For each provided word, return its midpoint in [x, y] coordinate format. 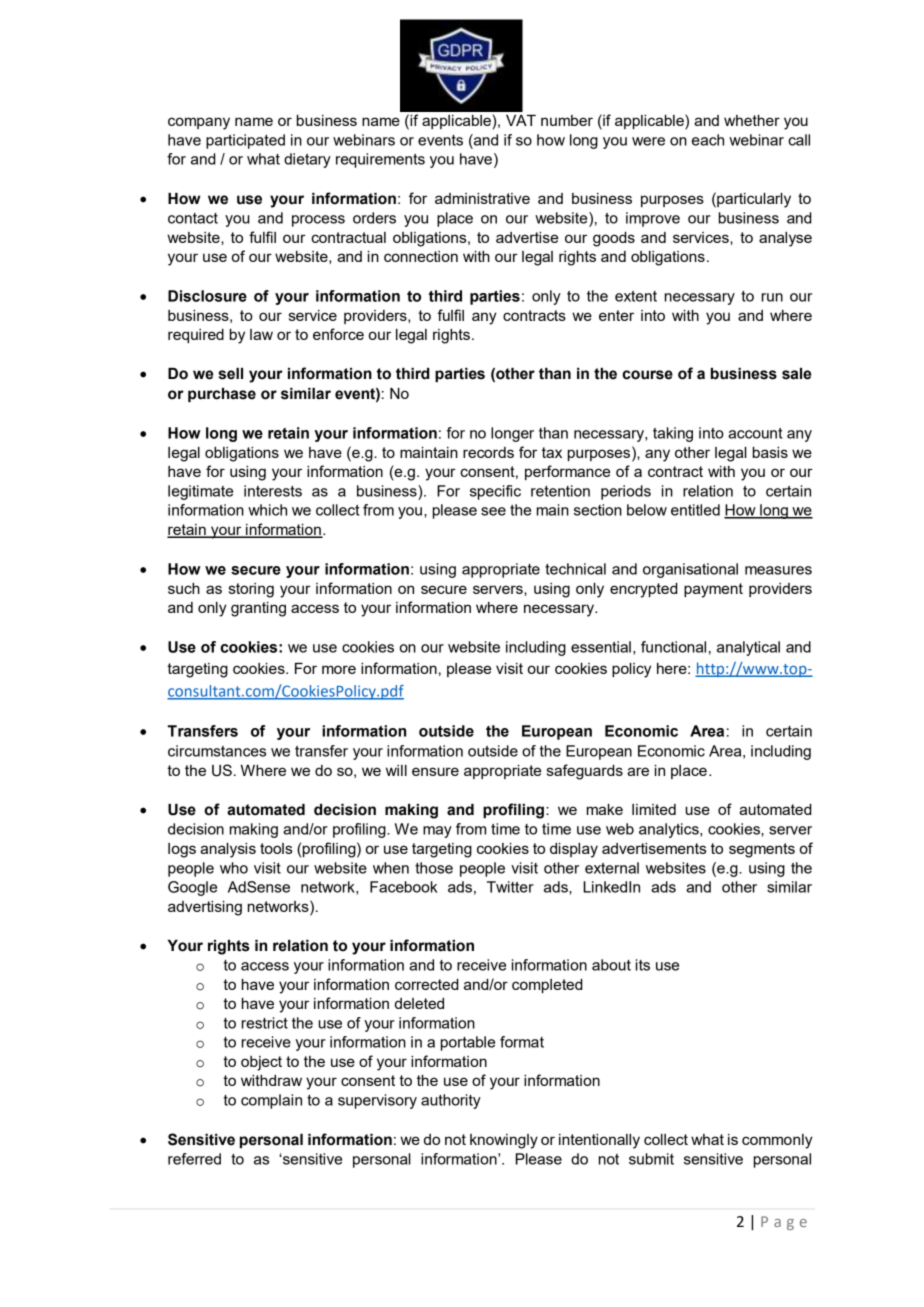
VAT [521, 120]
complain [271, 1101]
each [708, 140]
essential [601, 647]
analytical [748, 648]
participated [245, 141]
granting [258, 609]
